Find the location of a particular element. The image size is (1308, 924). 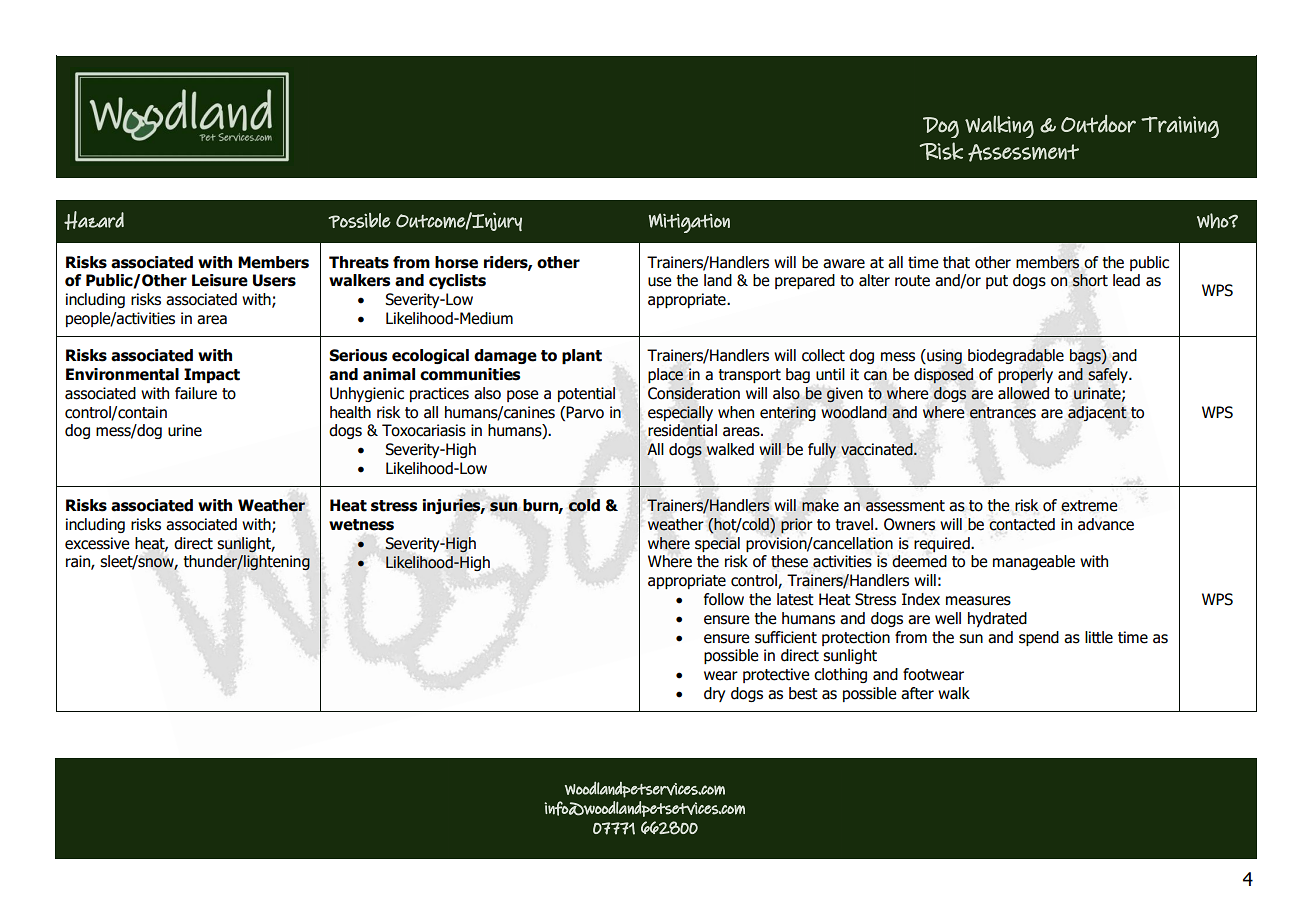

Mitigation is located at coordinates (689, 223).
